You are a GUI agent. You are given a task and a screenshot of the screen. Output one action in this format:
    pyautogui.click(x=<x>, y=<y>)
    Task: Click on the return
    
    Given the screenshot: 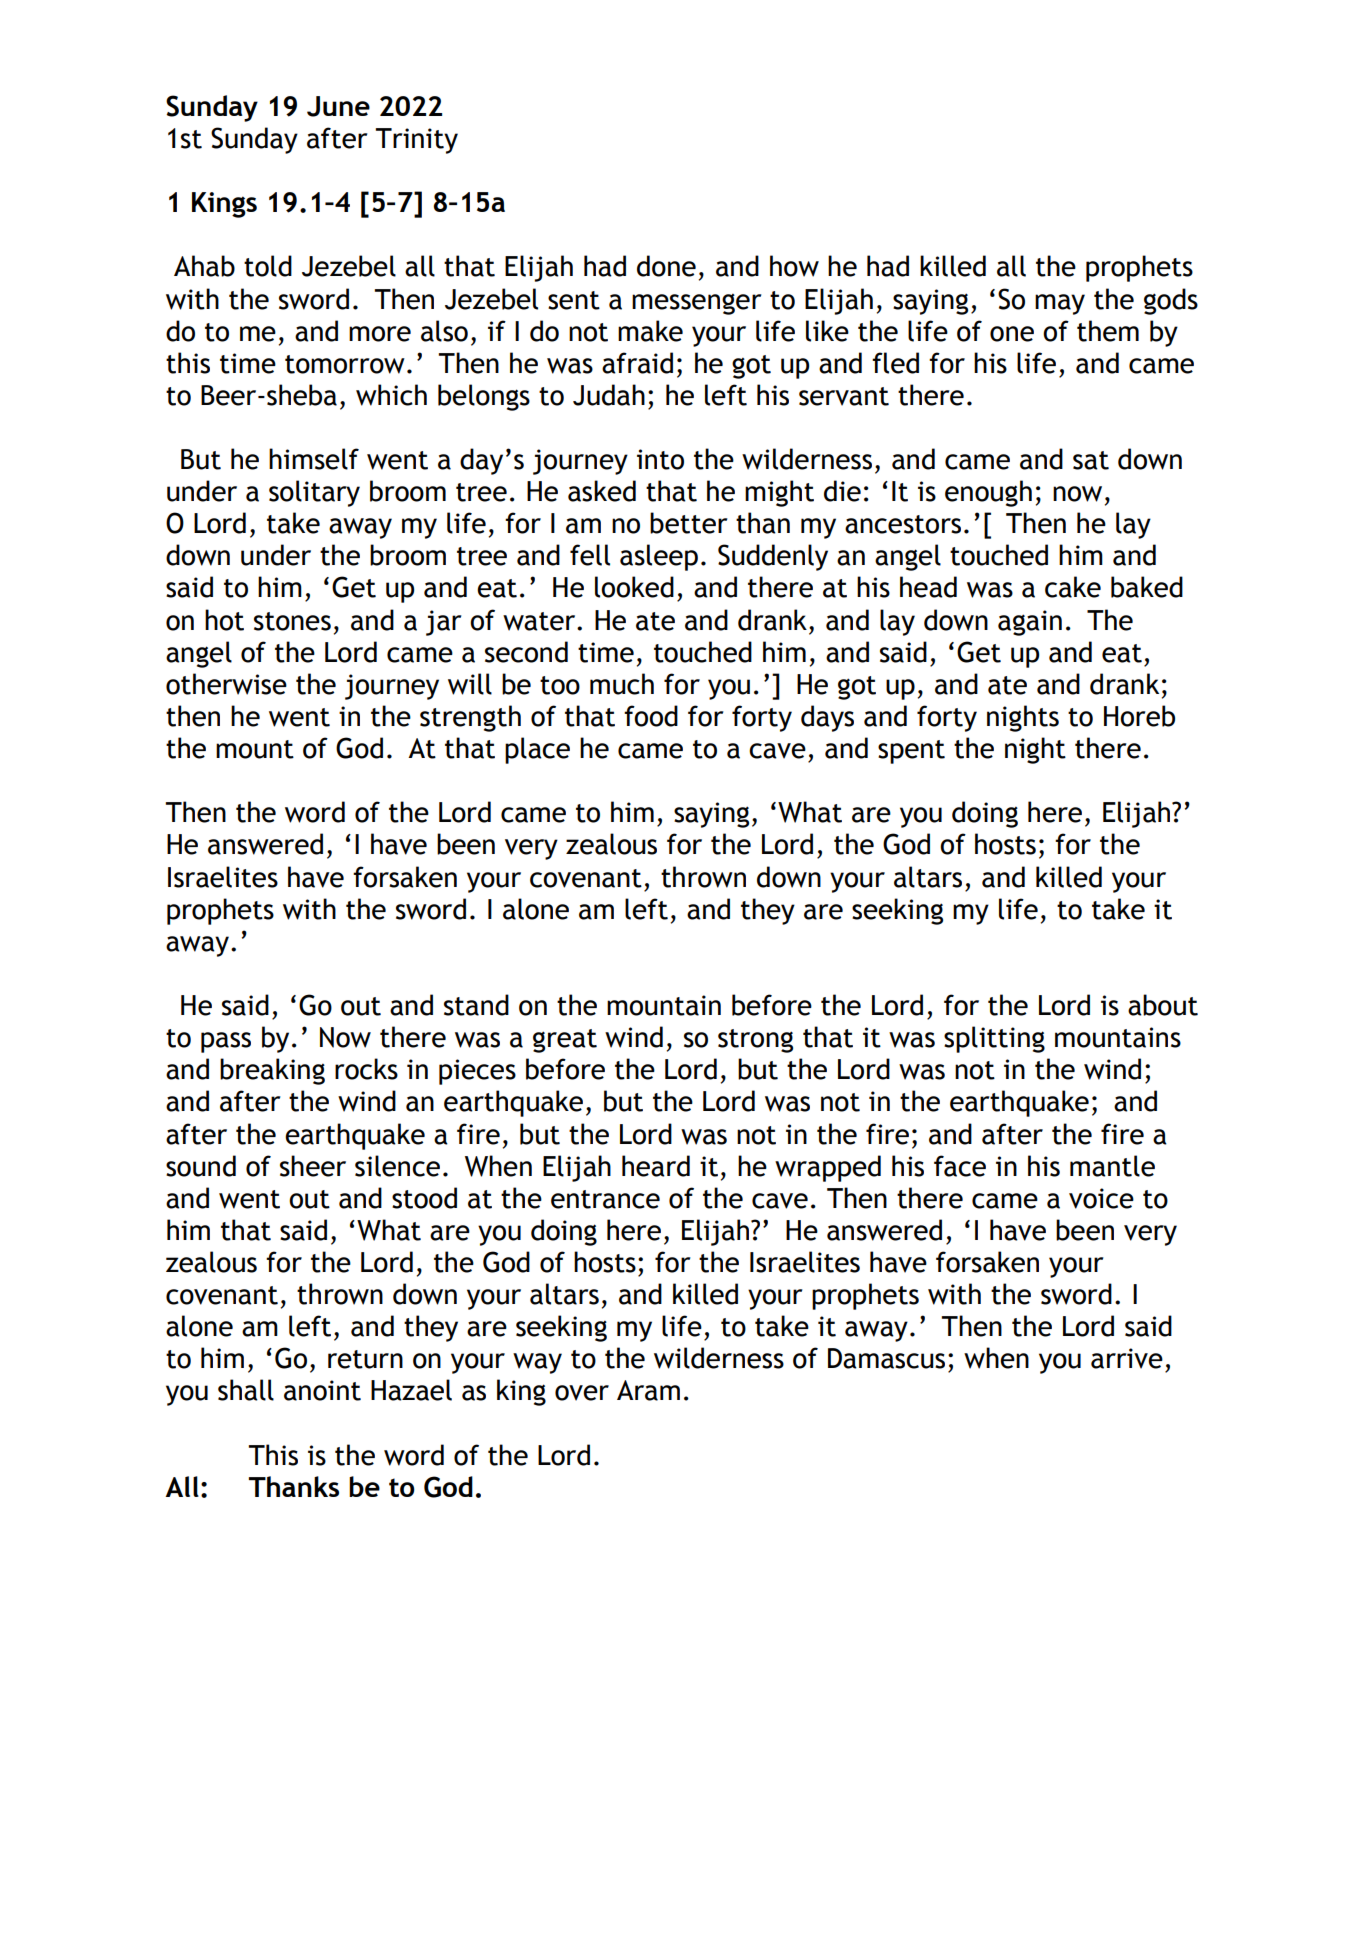 What is the action you would take?
    pyautogui.click(x=365, y=1359)
